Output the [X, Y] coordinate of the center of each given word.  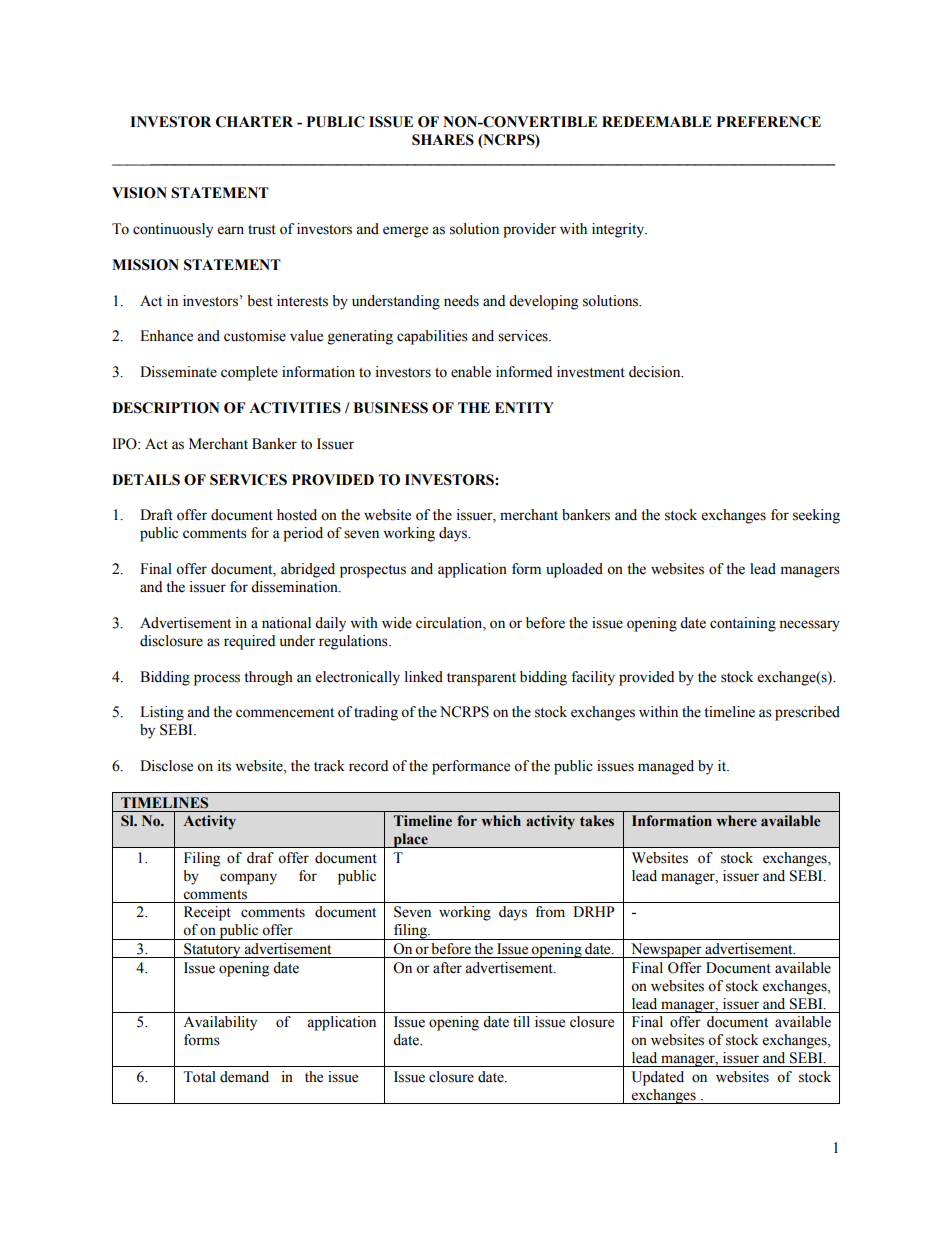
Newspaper [666, 950]
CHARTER [254, 122]
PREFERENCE [768, 122]
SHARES [443, 140]
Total [199, 1077]
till [521, 1021]
